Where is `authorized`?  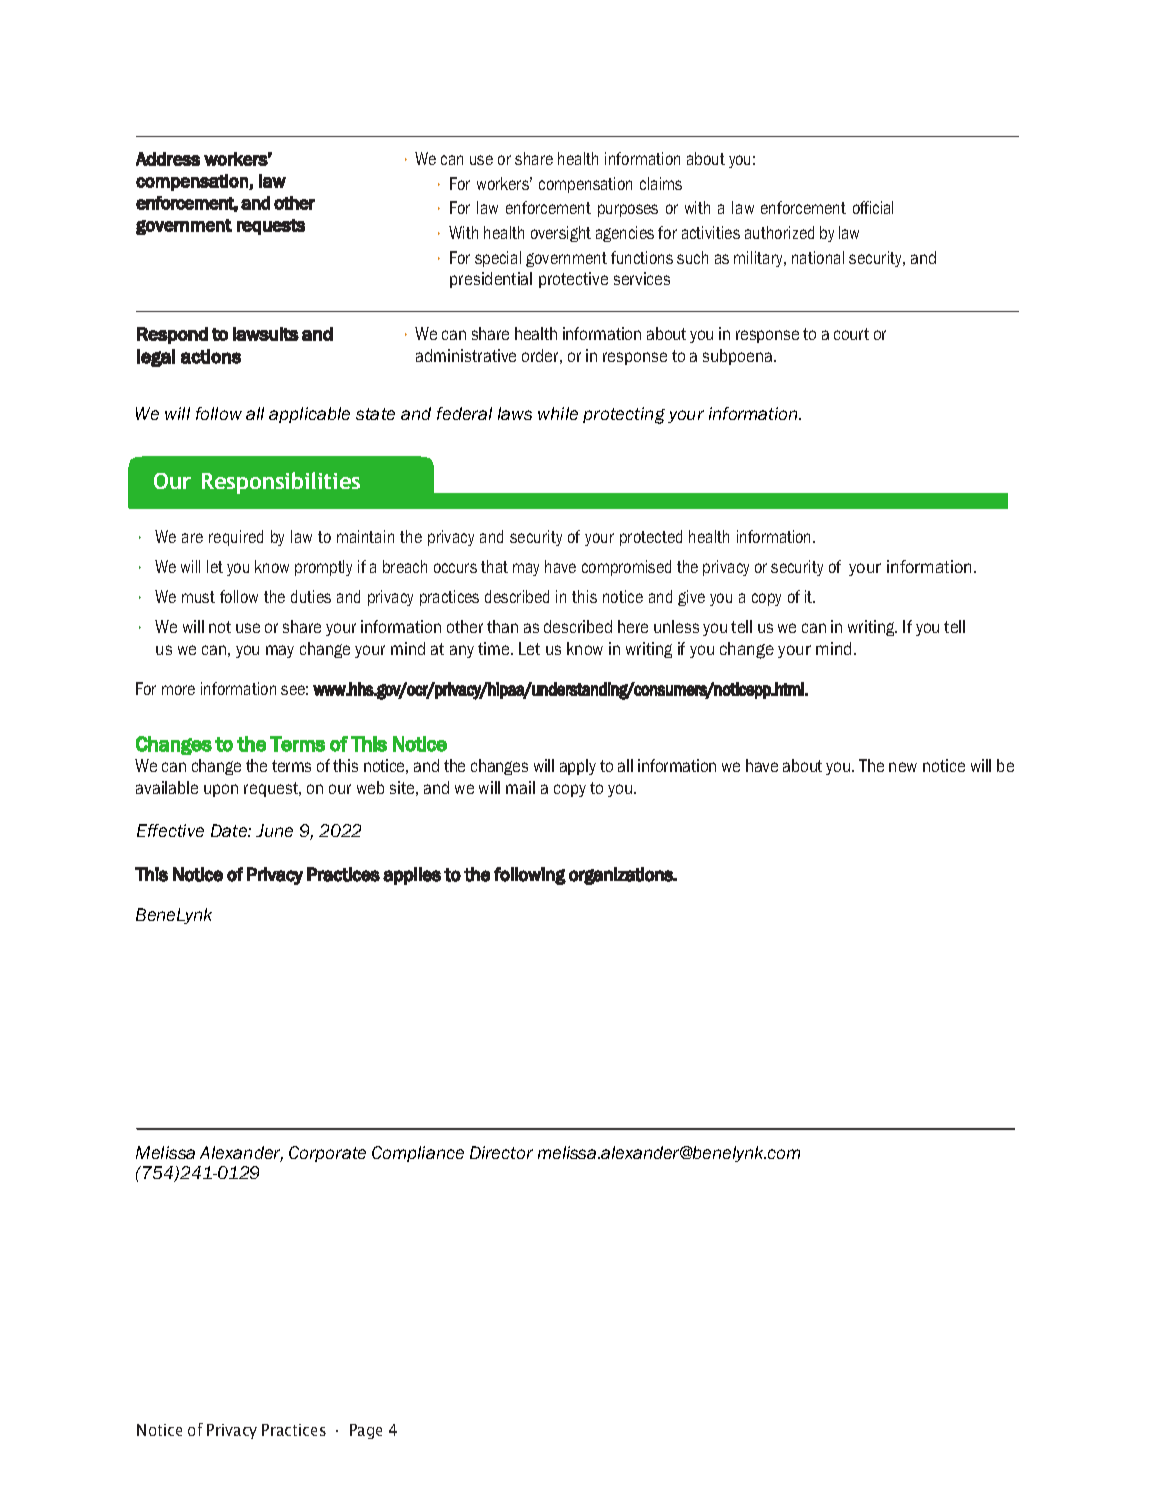 authorized is located at coordinates (779, 232).
